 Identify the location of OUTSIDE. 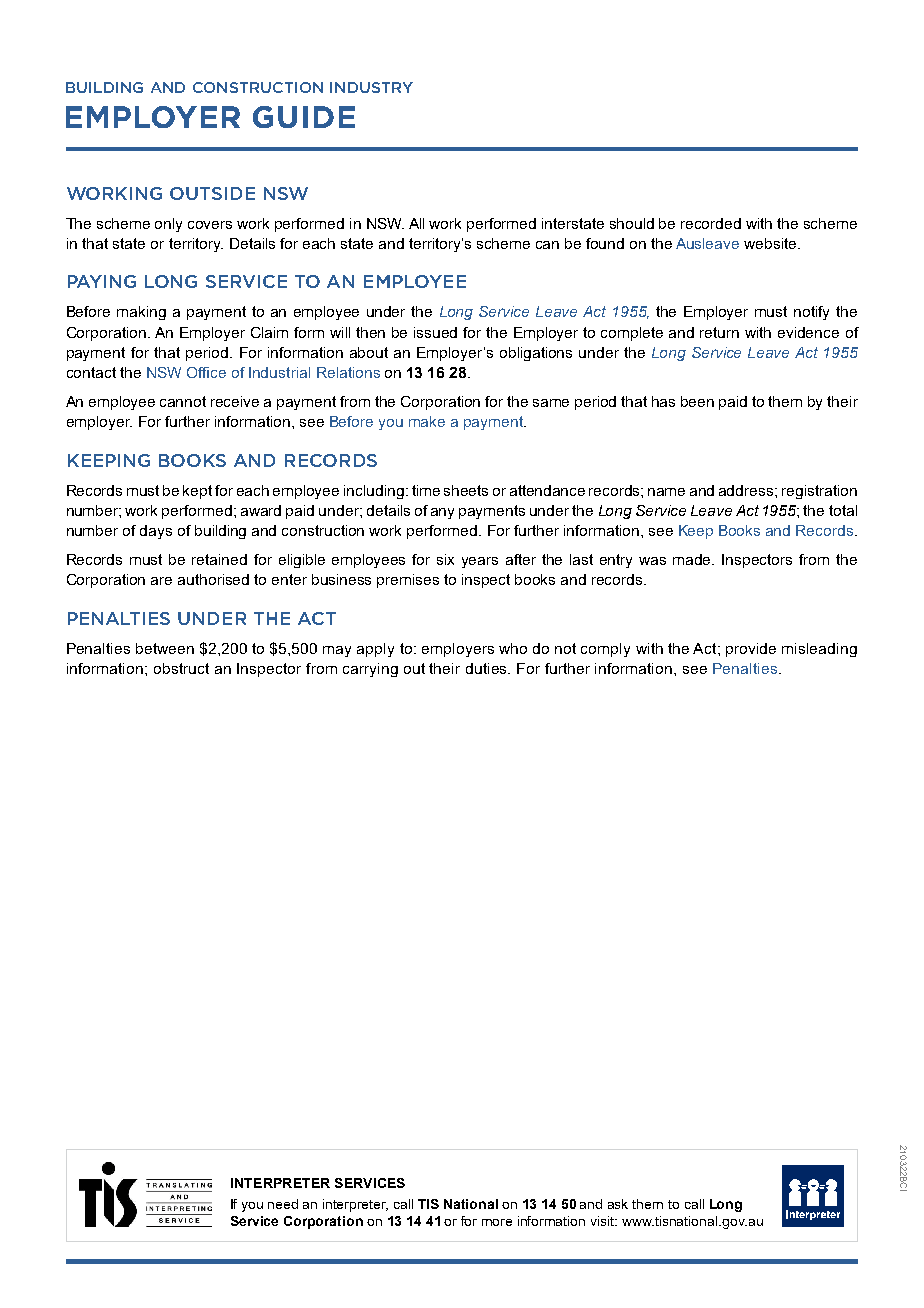
(212, 193).
